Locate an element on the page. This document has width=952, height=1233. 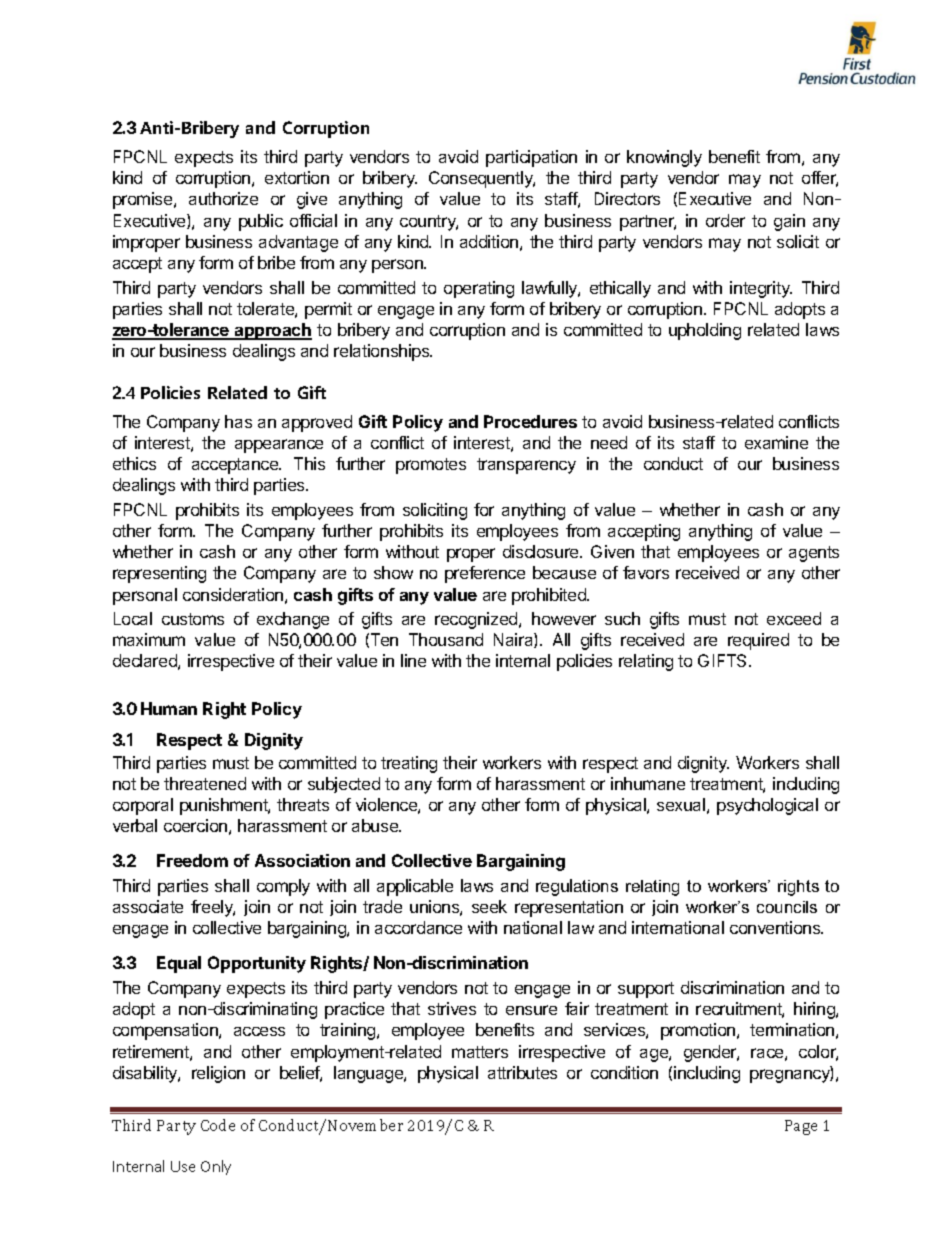
participation is located at coordinates (531, 158).
